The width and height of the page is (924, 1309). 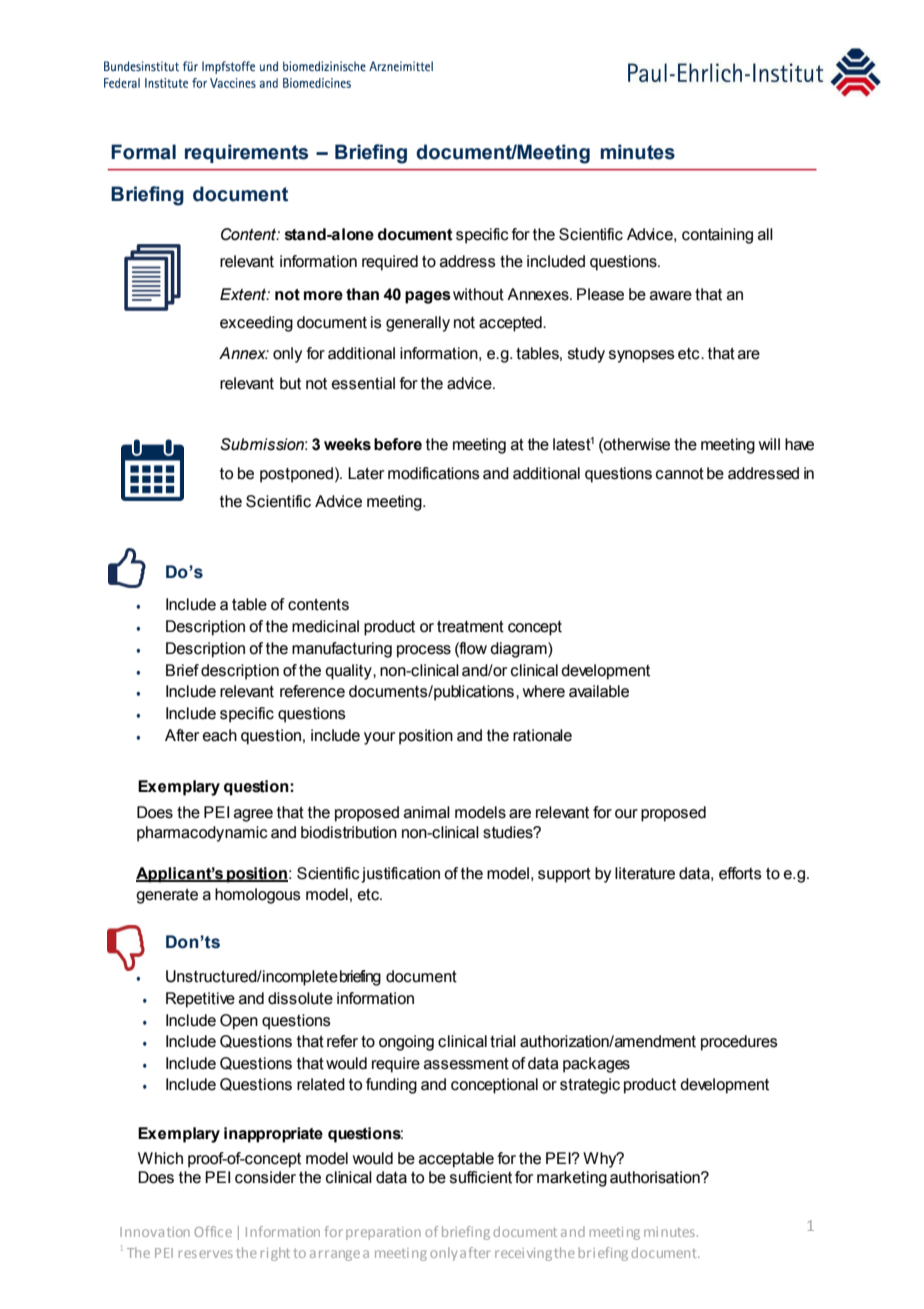 I want to click on containing, so click(x=717, y=236).
